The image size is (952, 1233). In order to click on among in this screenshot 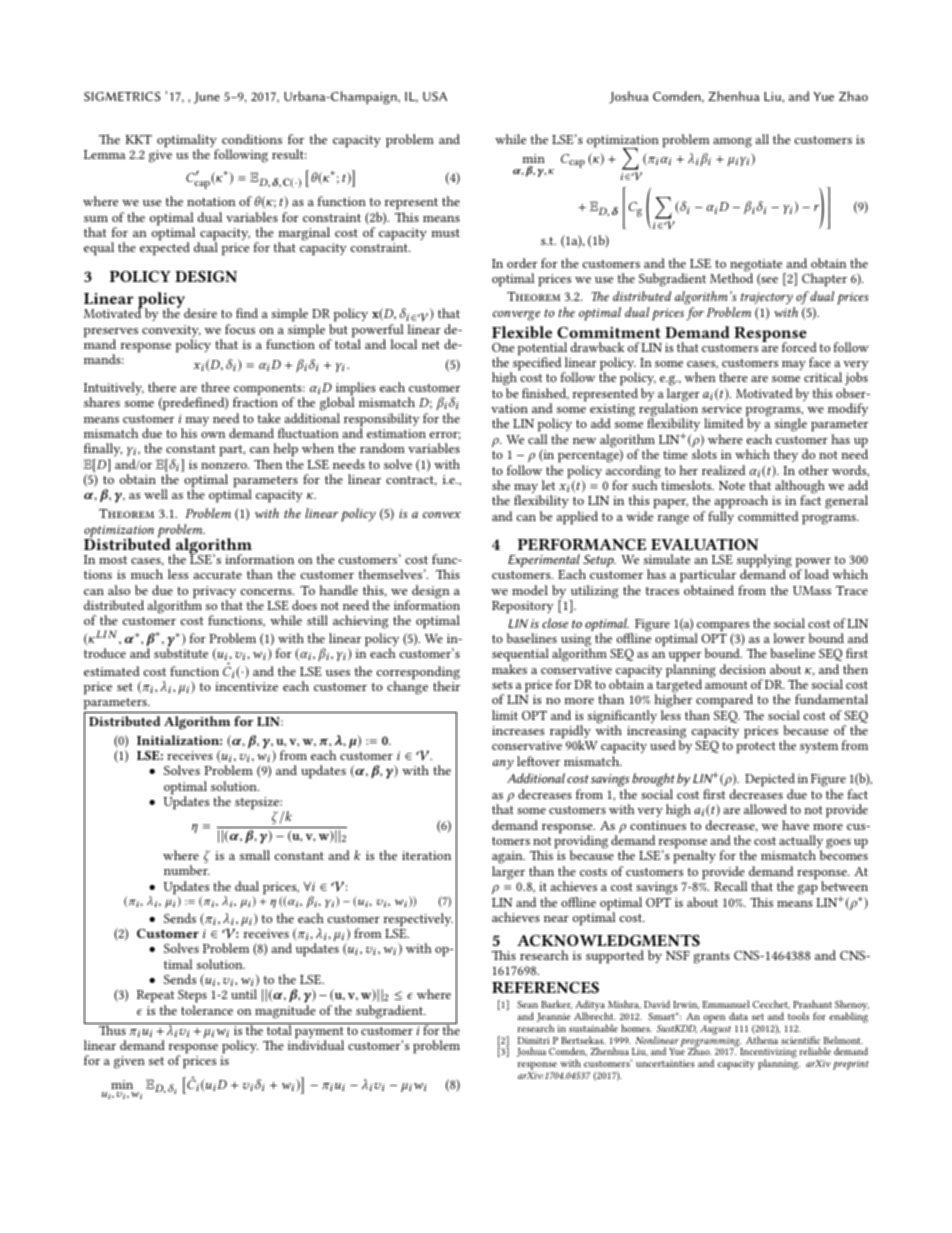, I will do `click(732, 142)`.
